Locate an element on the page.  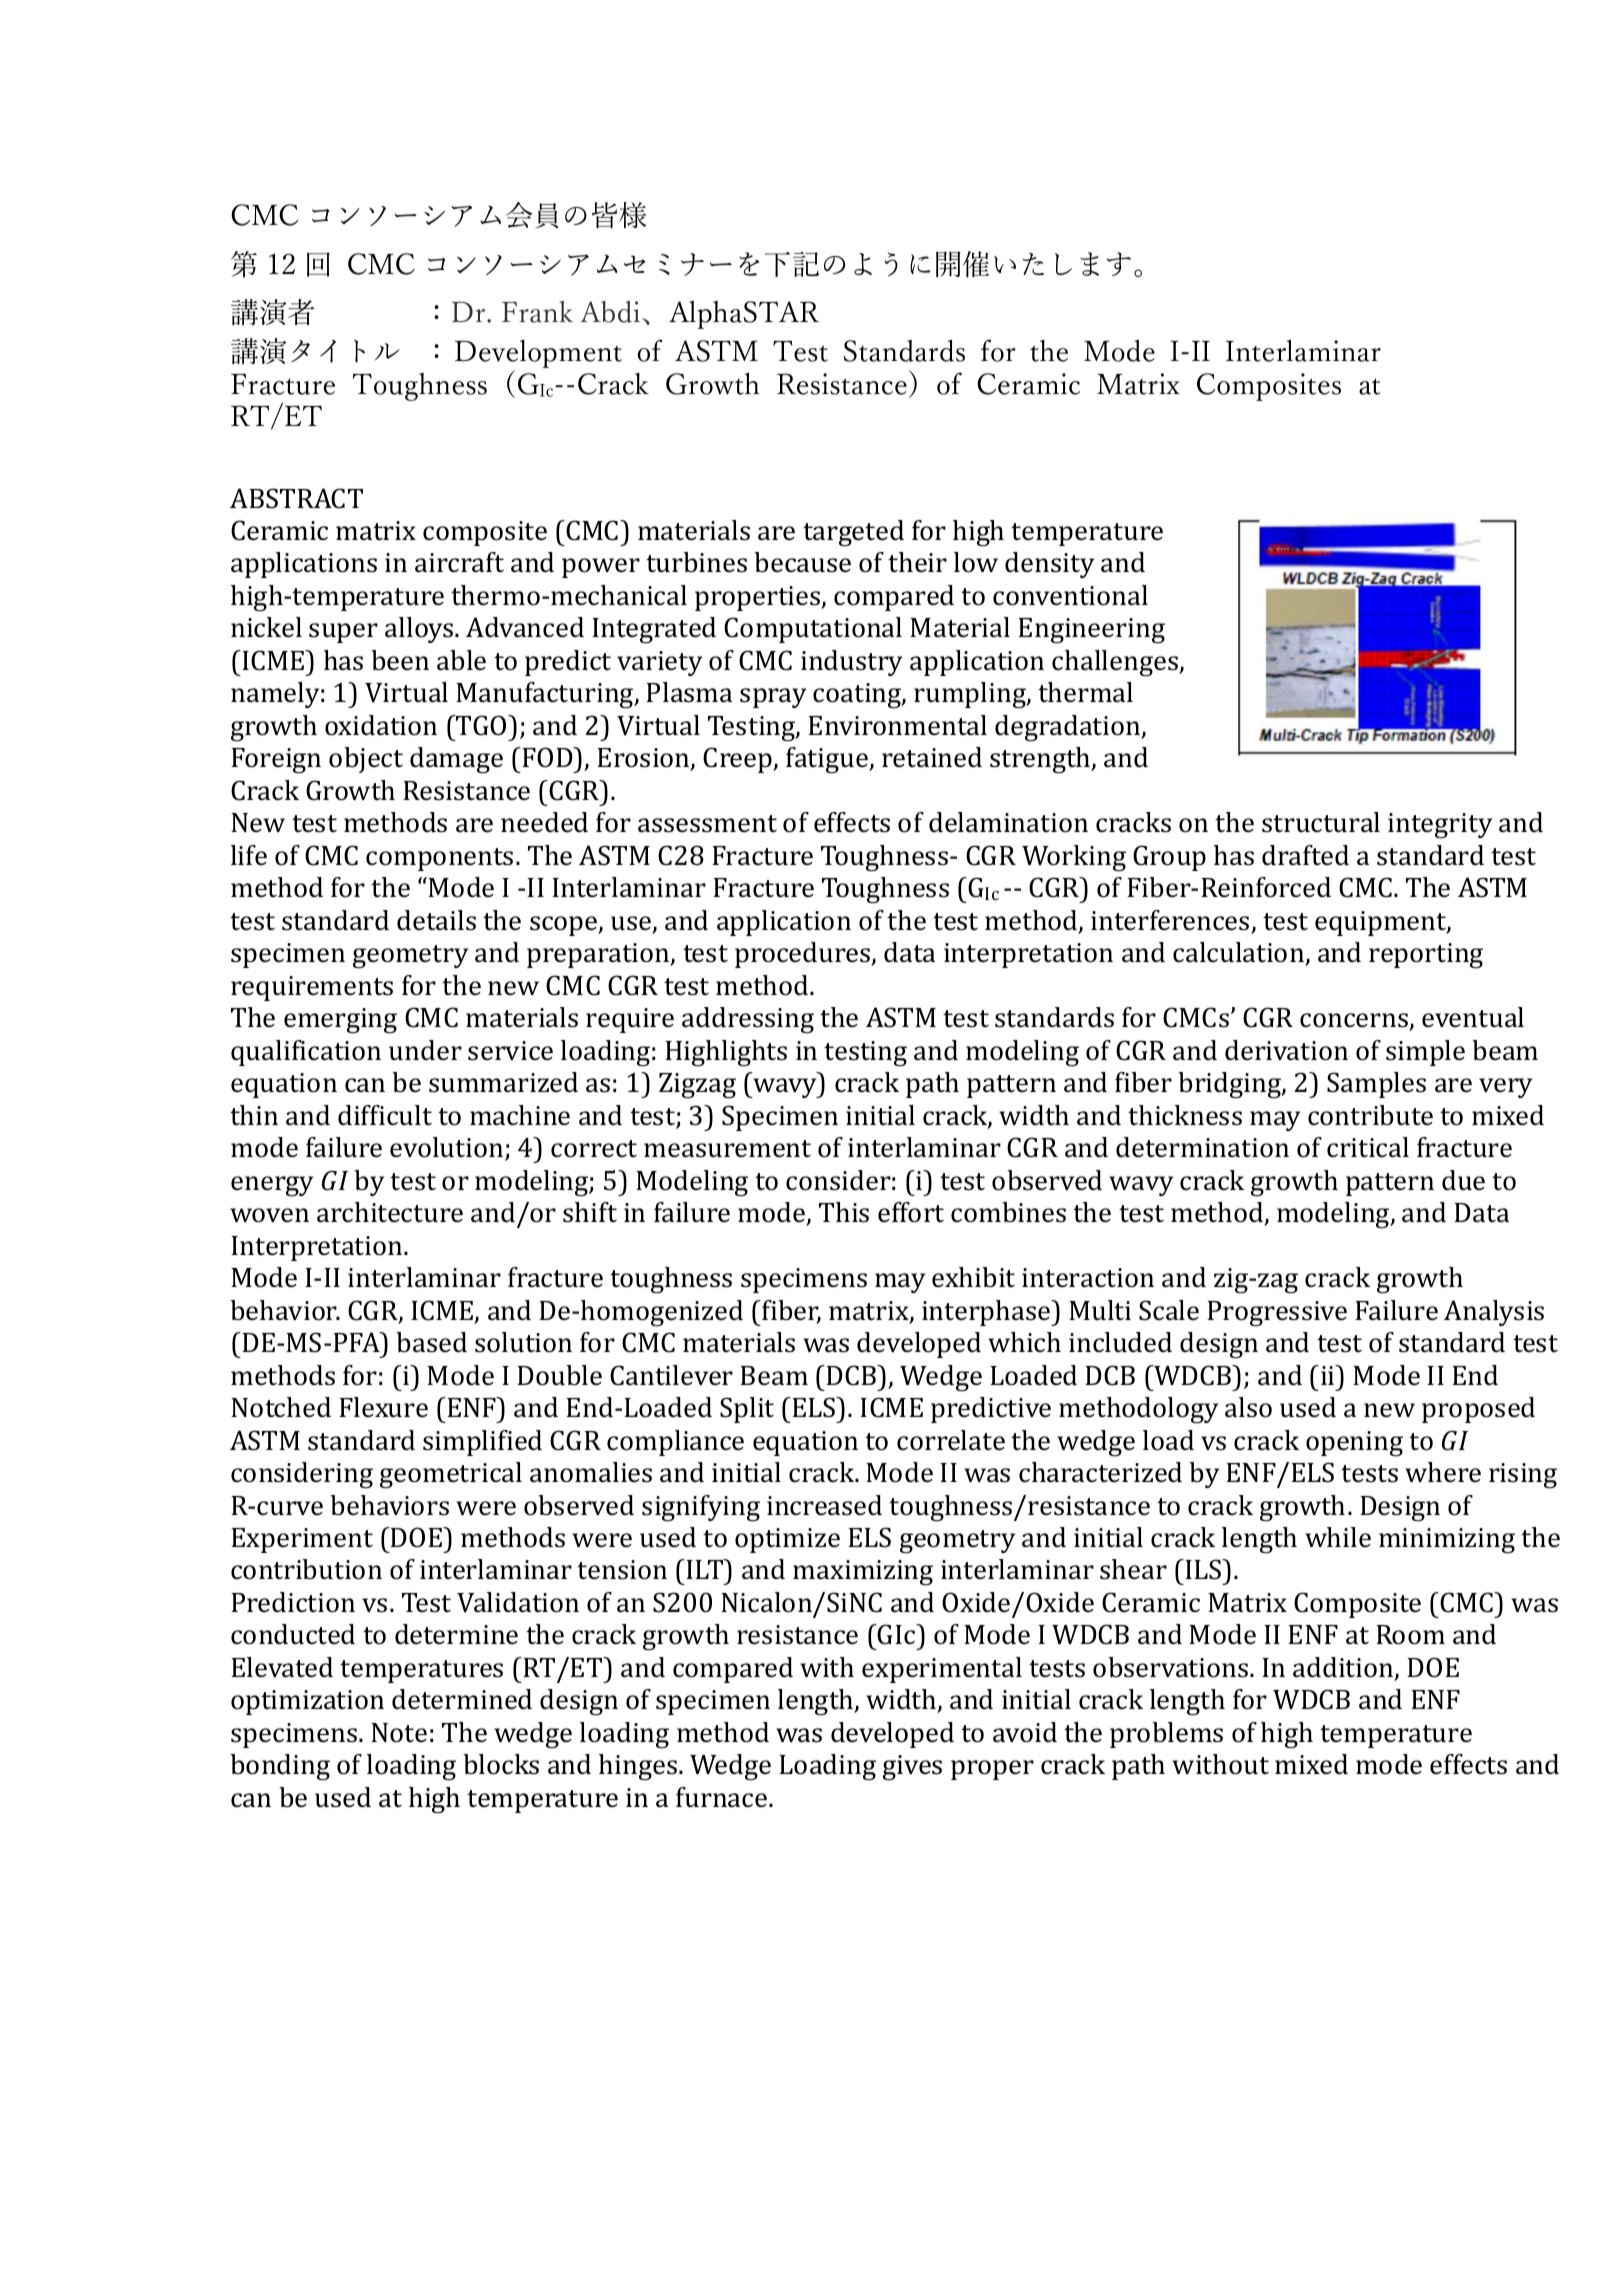
targeted is located at coordinates (853, 533).
